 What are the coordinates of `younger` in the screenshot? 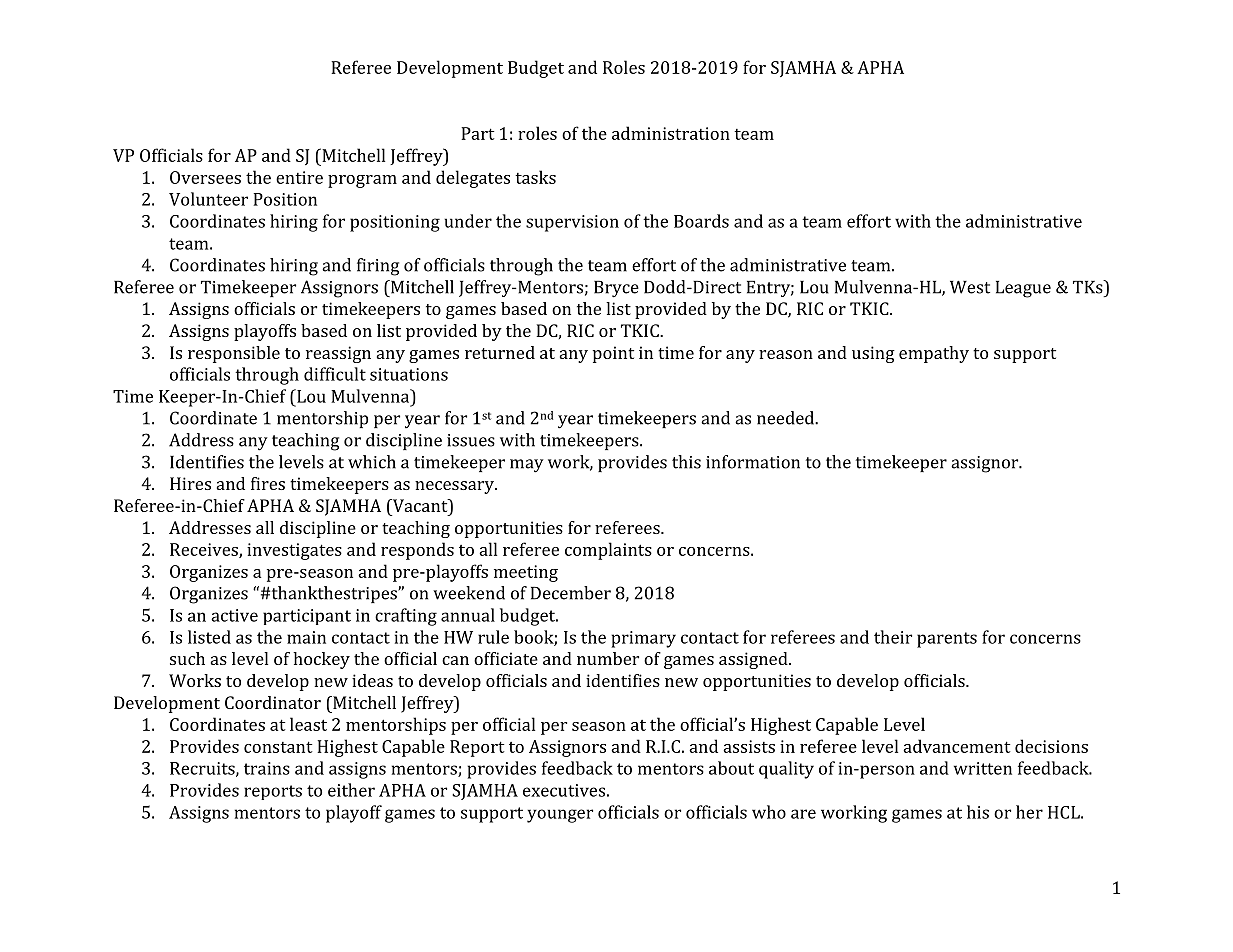 It's located at (560, 816).
